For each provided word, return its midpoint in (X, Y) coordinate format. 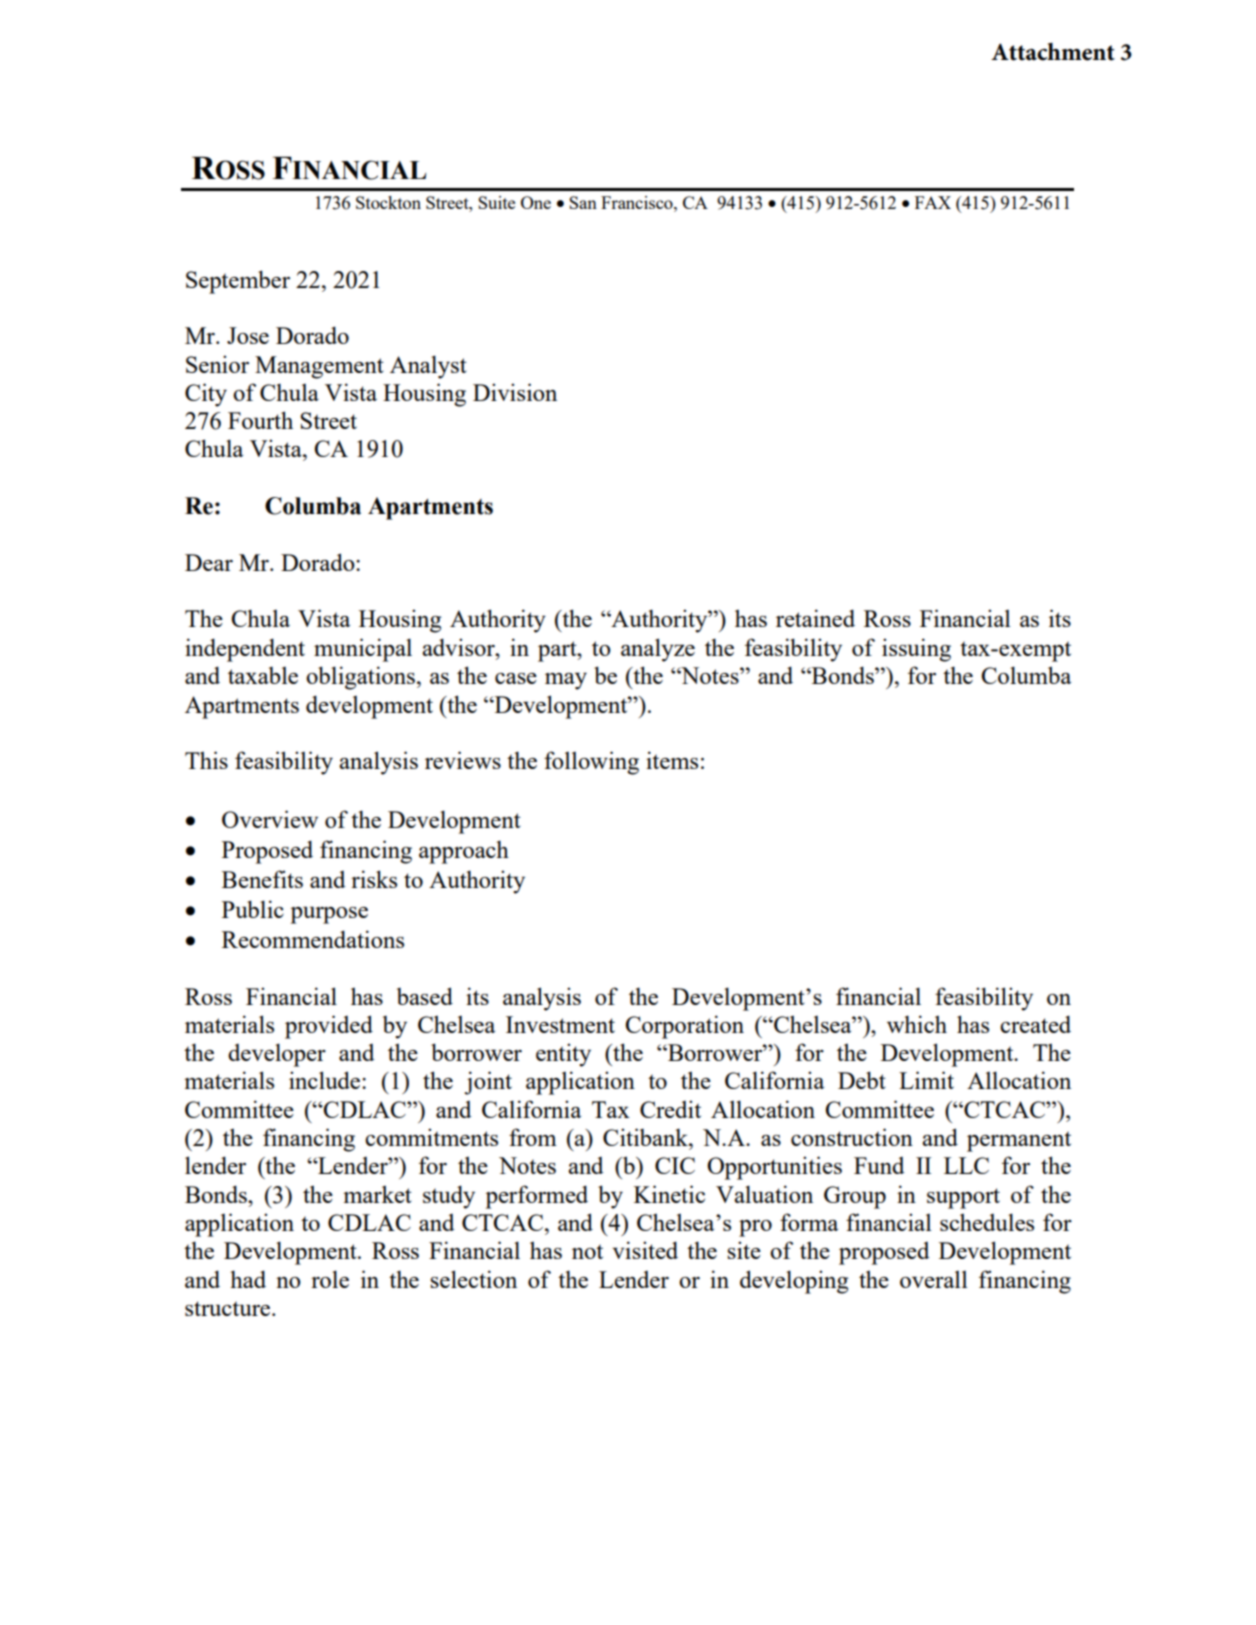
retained (815, 618)
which (917, 1024)
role (330, 1279)
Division (515, 392)
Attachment (1053, 52)
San (583, 202)
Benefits (262, 879)
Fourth (260, 420)
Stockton (388, 202)
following (591, 763)
